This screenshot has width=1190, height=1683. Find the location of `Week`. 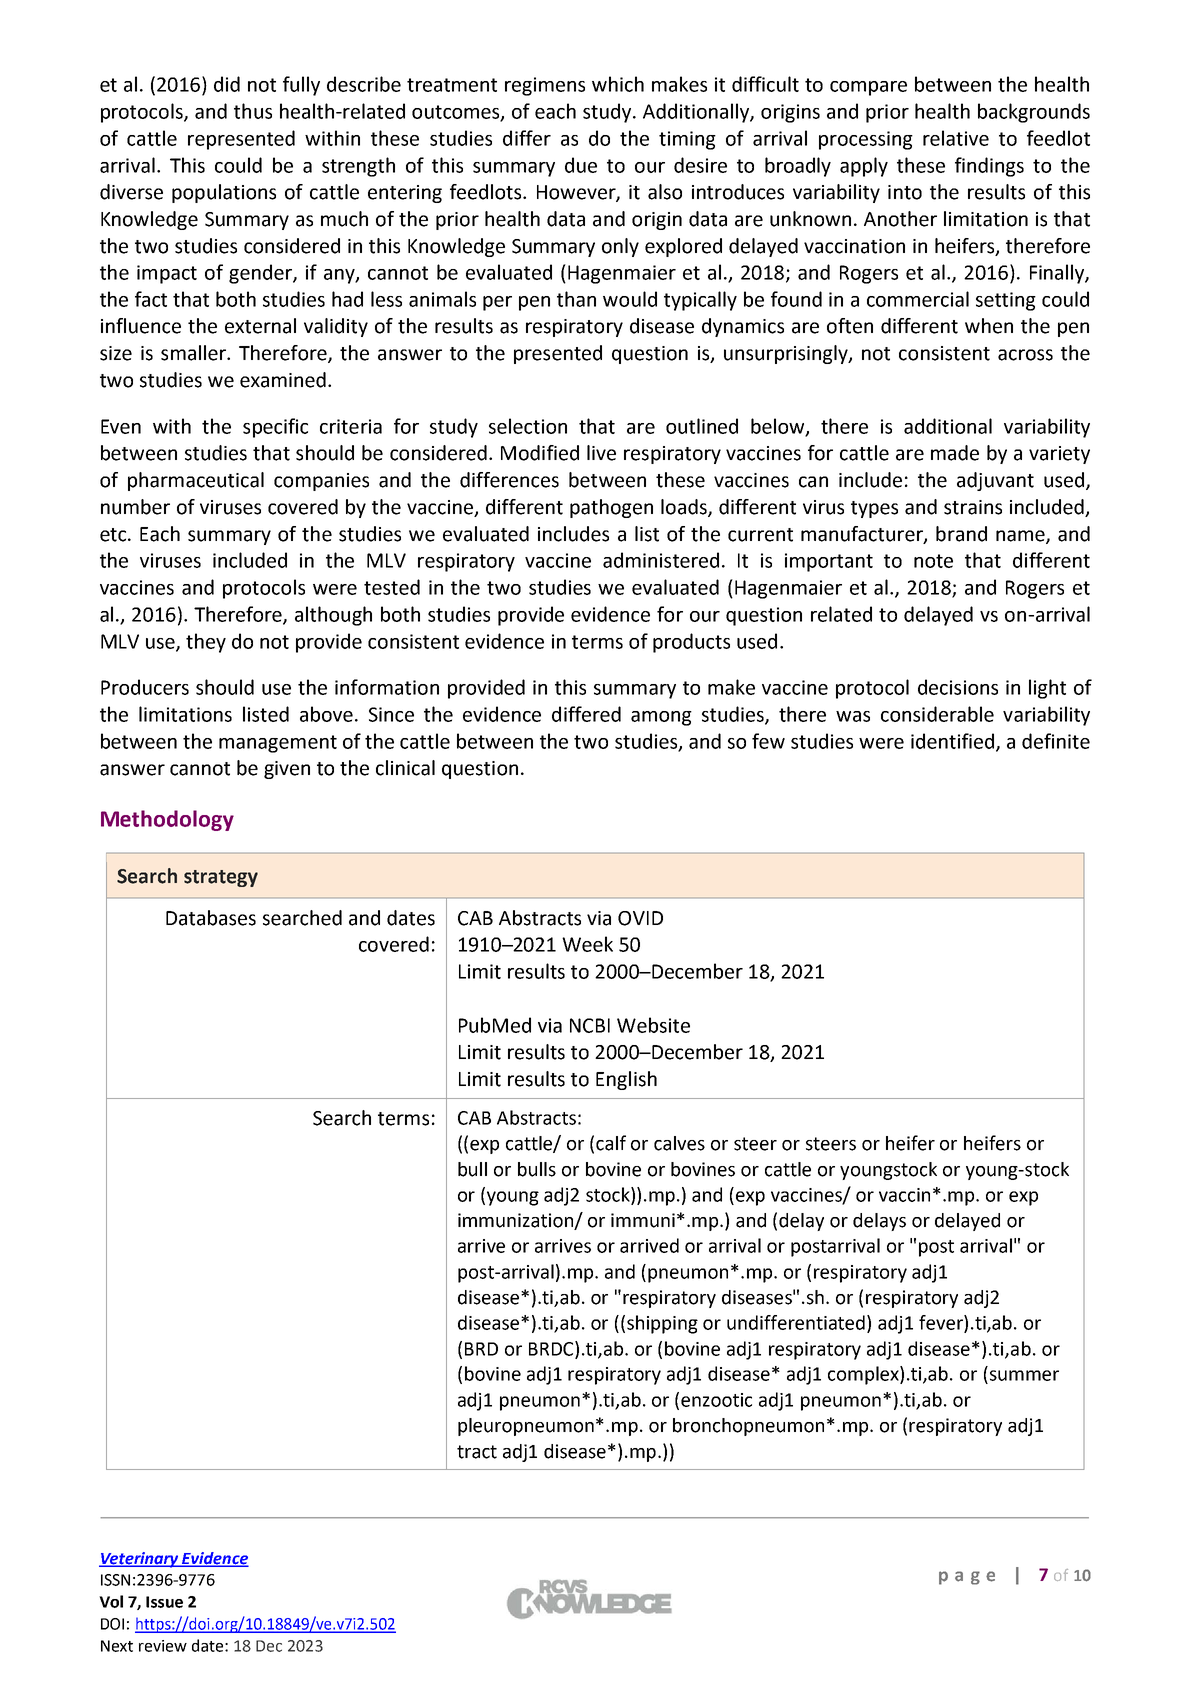

Week is located at coordinates (587, 944).
